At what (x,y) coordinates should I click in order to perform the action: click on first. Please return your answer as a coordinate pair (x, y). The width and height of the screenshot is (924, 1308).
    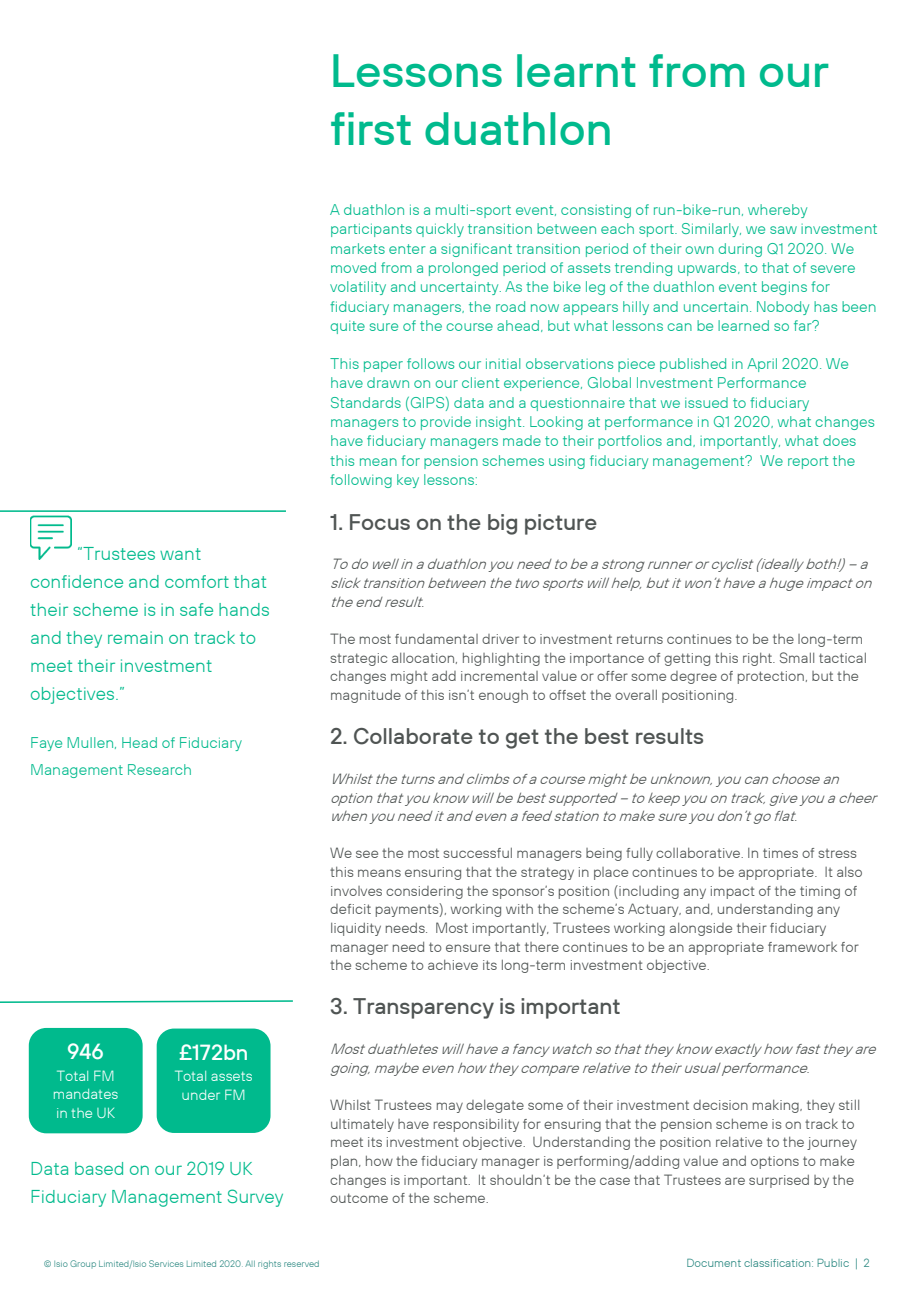
    Looking at the image, I should click on (371, 128).
